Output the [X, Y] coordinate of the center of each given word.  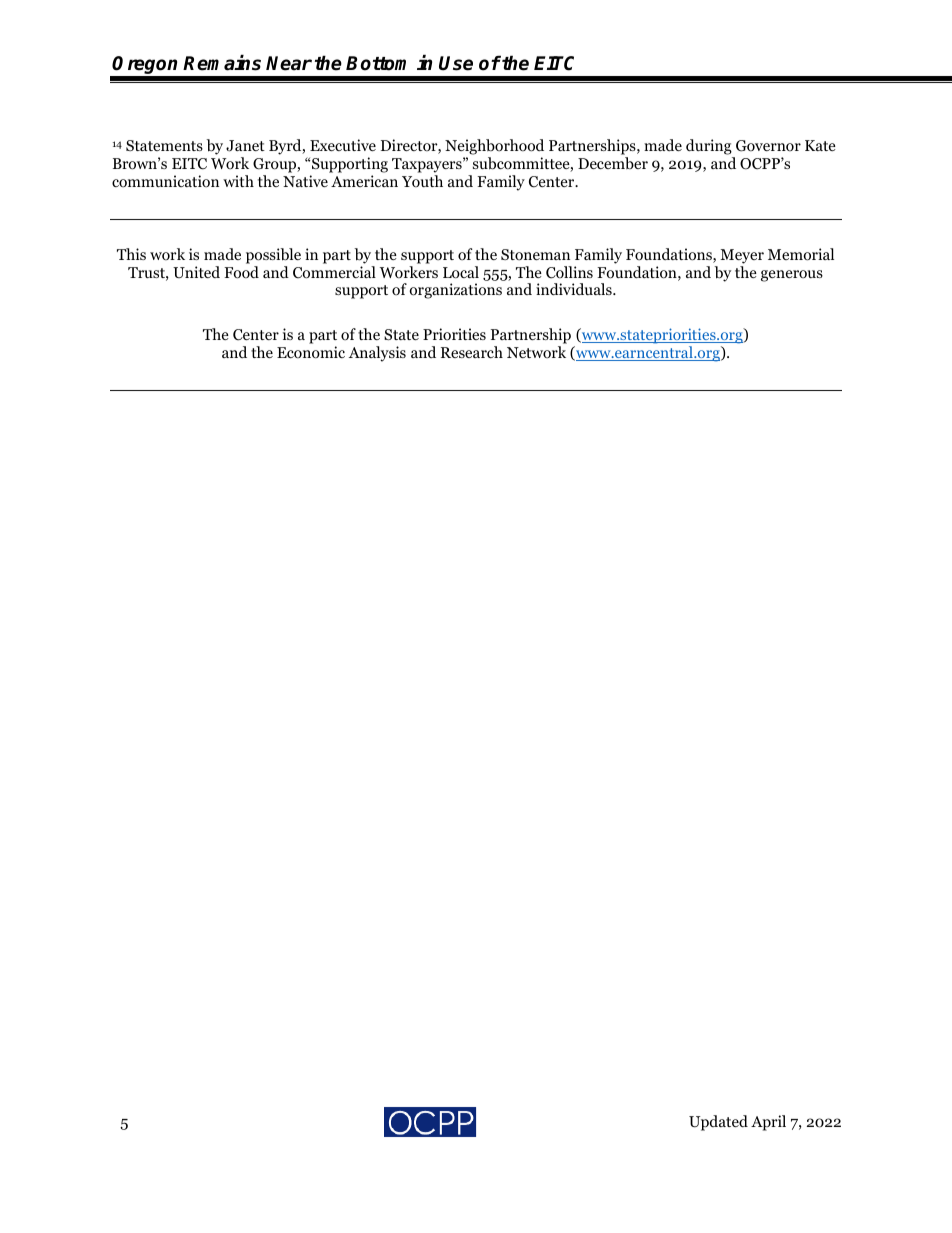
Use [456, 63]
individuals [575, 289]
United [196, 272]
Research [472, 352]
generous [792, 276]
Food [241, 272]
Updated [718, 1123]
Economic [311, 352]
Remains [222, 63]
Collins [569, 272]
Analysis [377, 354]
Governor [768, 146]
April [768, 1123]
